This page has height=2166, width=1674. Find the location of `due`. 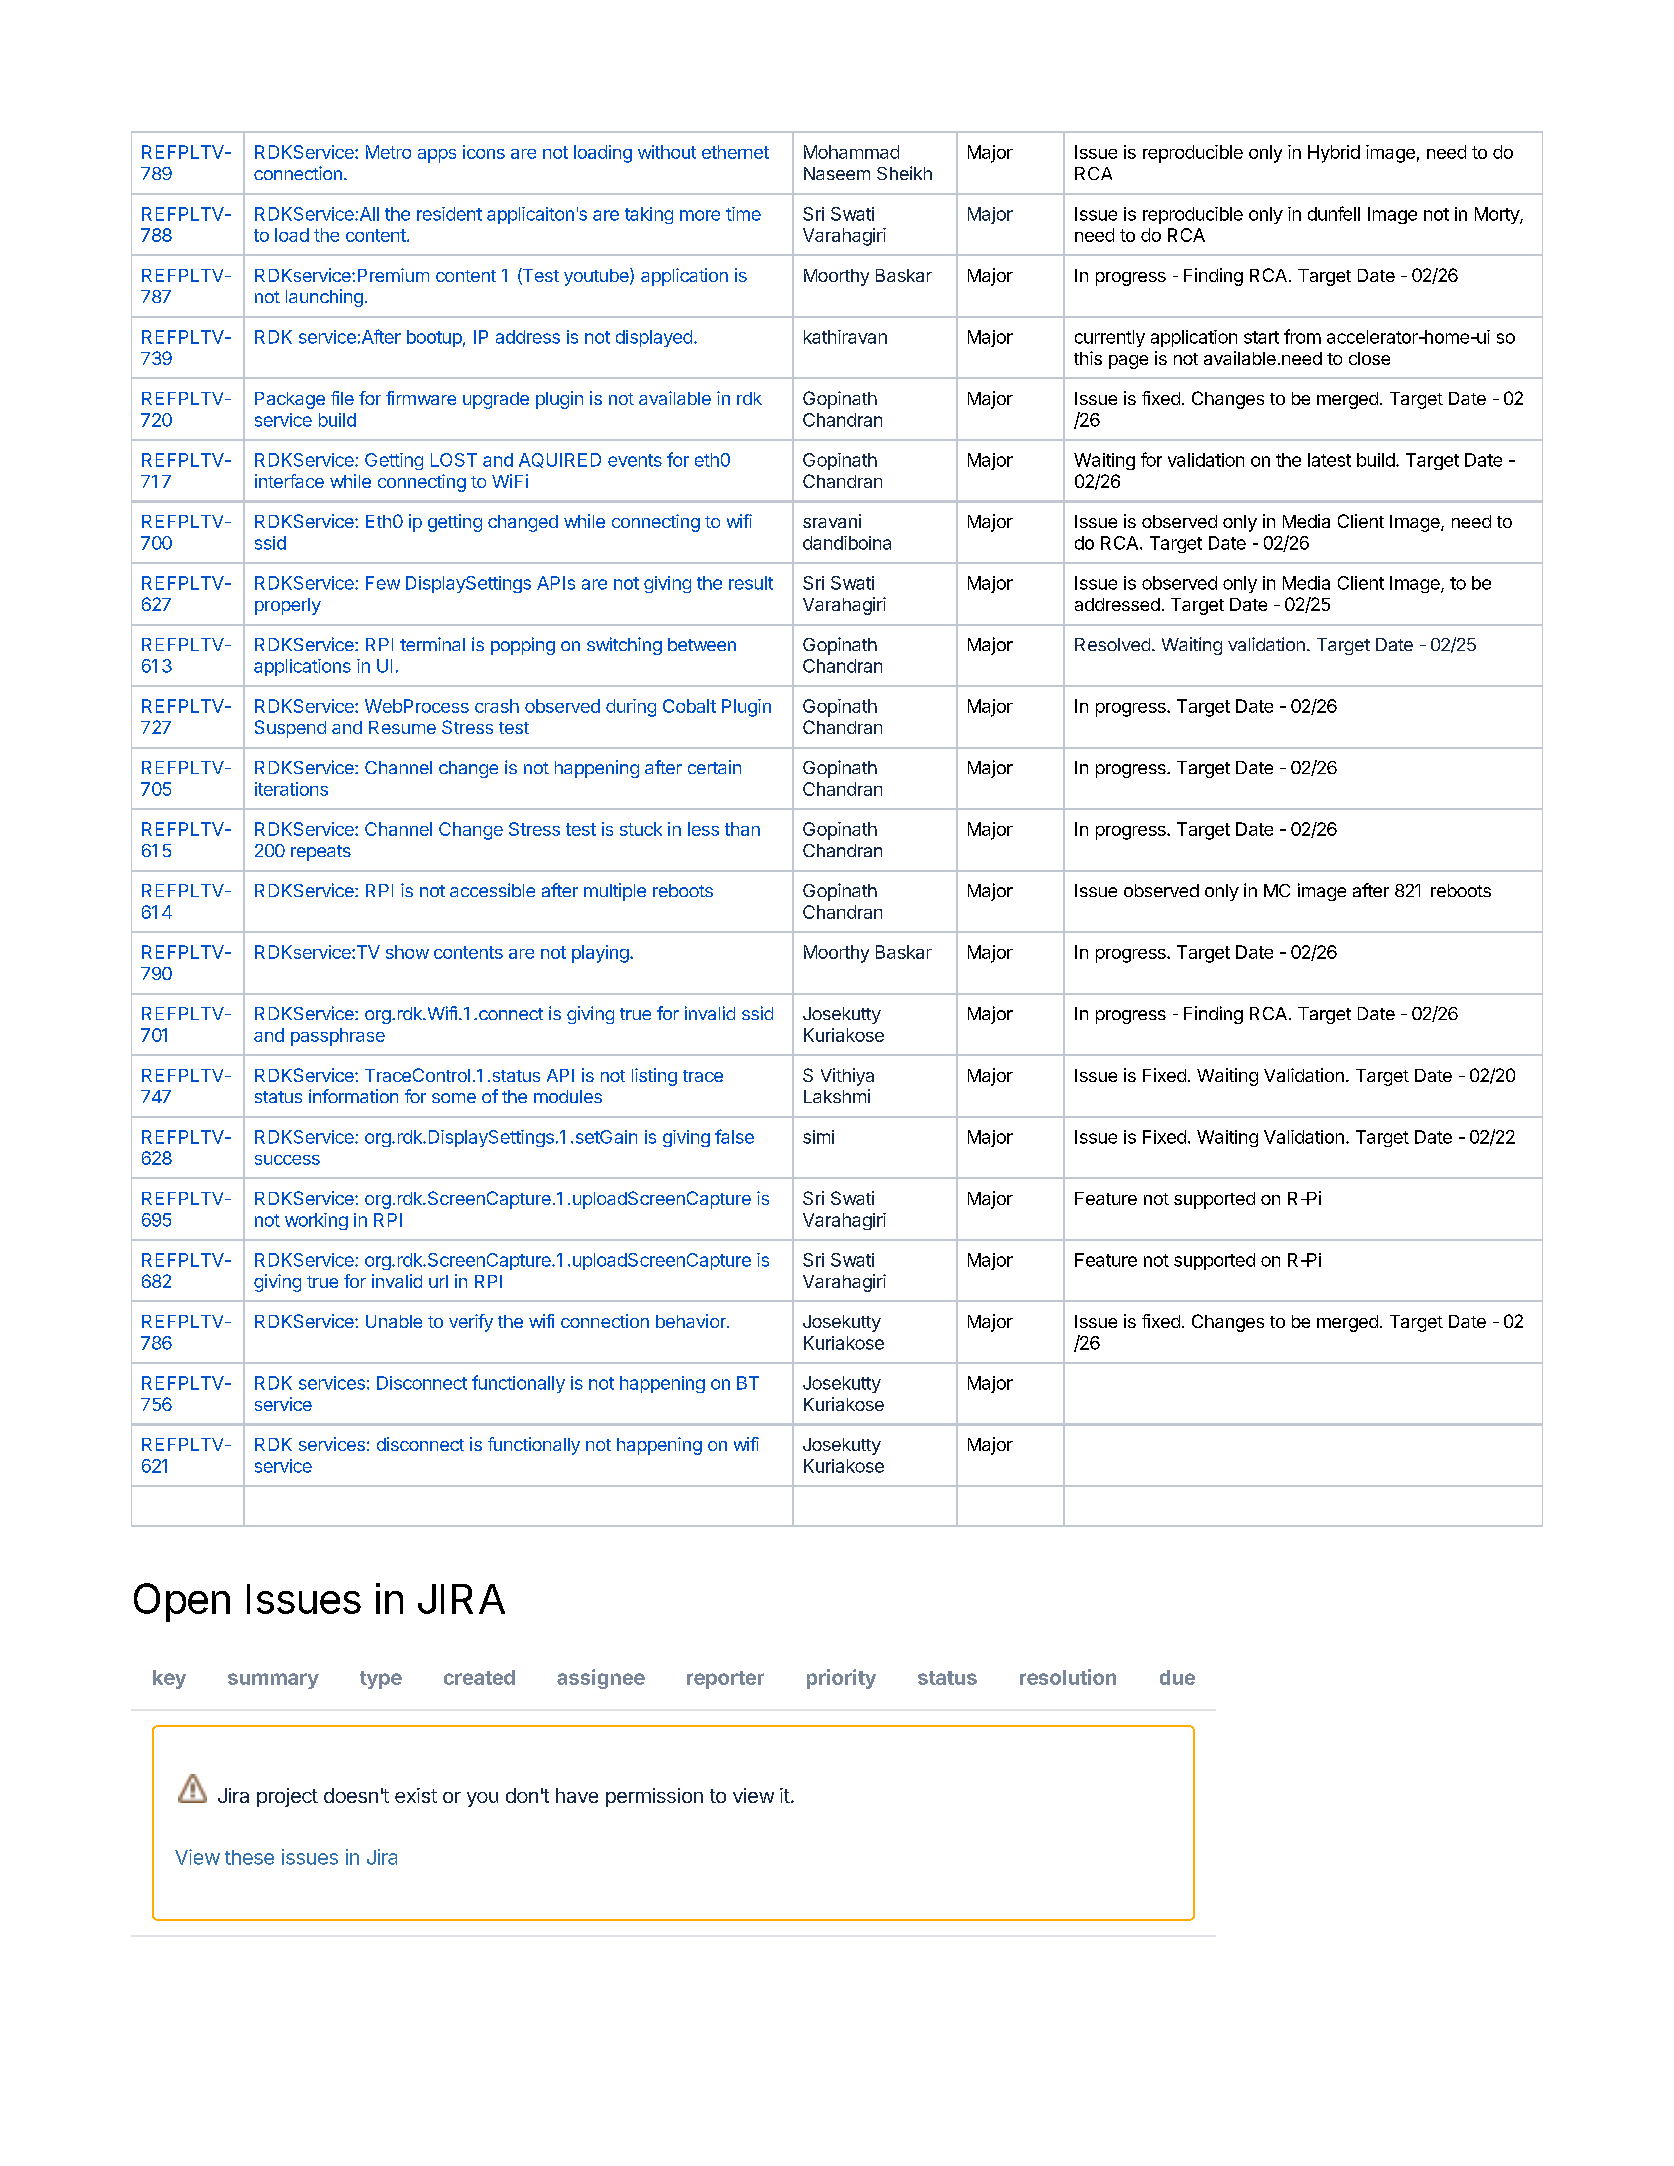

due is located at coordinates (1177, 1677).
